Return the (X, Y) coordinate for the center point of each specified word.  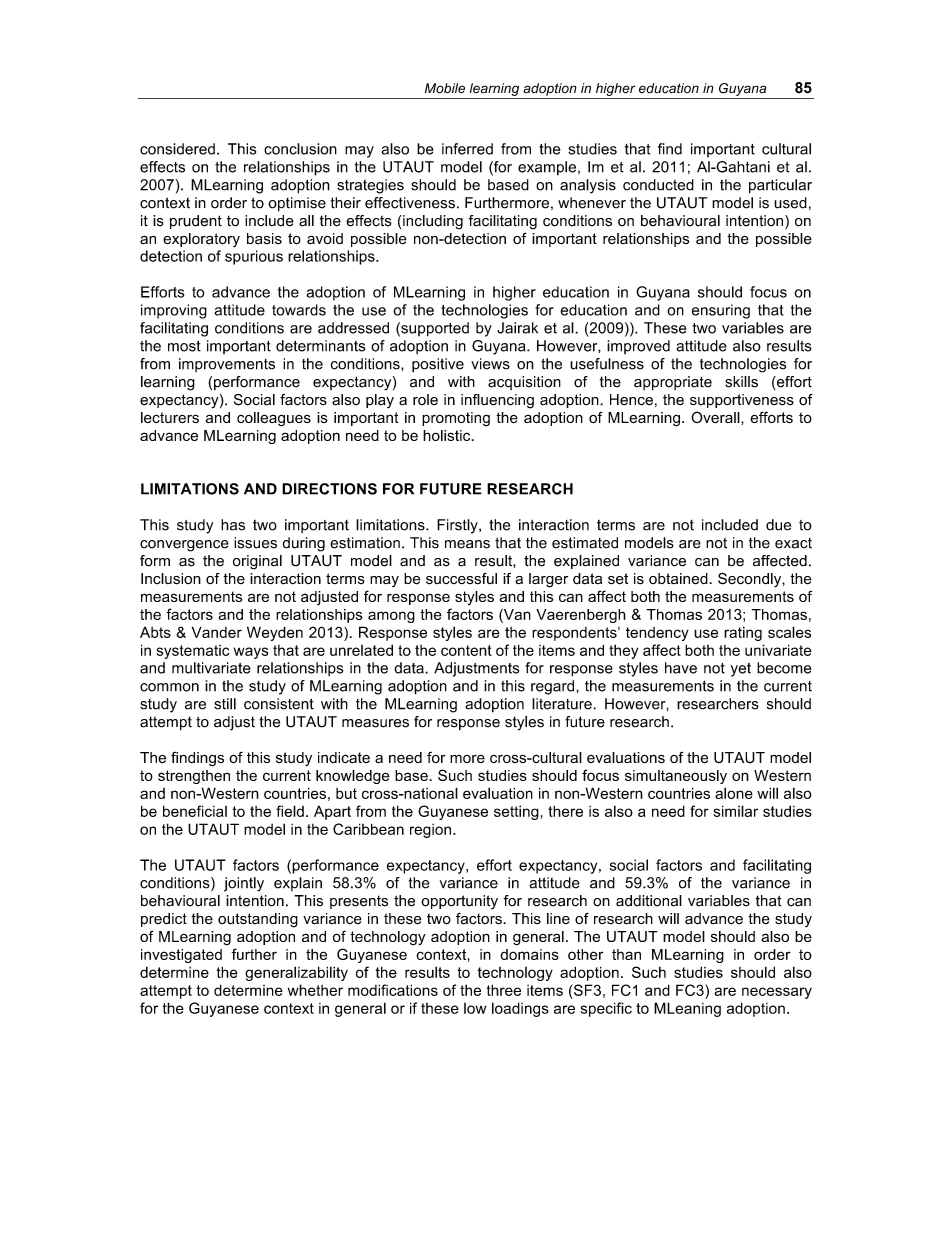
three (504, 990)
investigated (181, 956)
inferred (467, 149)
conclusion (300, 149)
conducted (658, 185)
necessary (777, 993)
